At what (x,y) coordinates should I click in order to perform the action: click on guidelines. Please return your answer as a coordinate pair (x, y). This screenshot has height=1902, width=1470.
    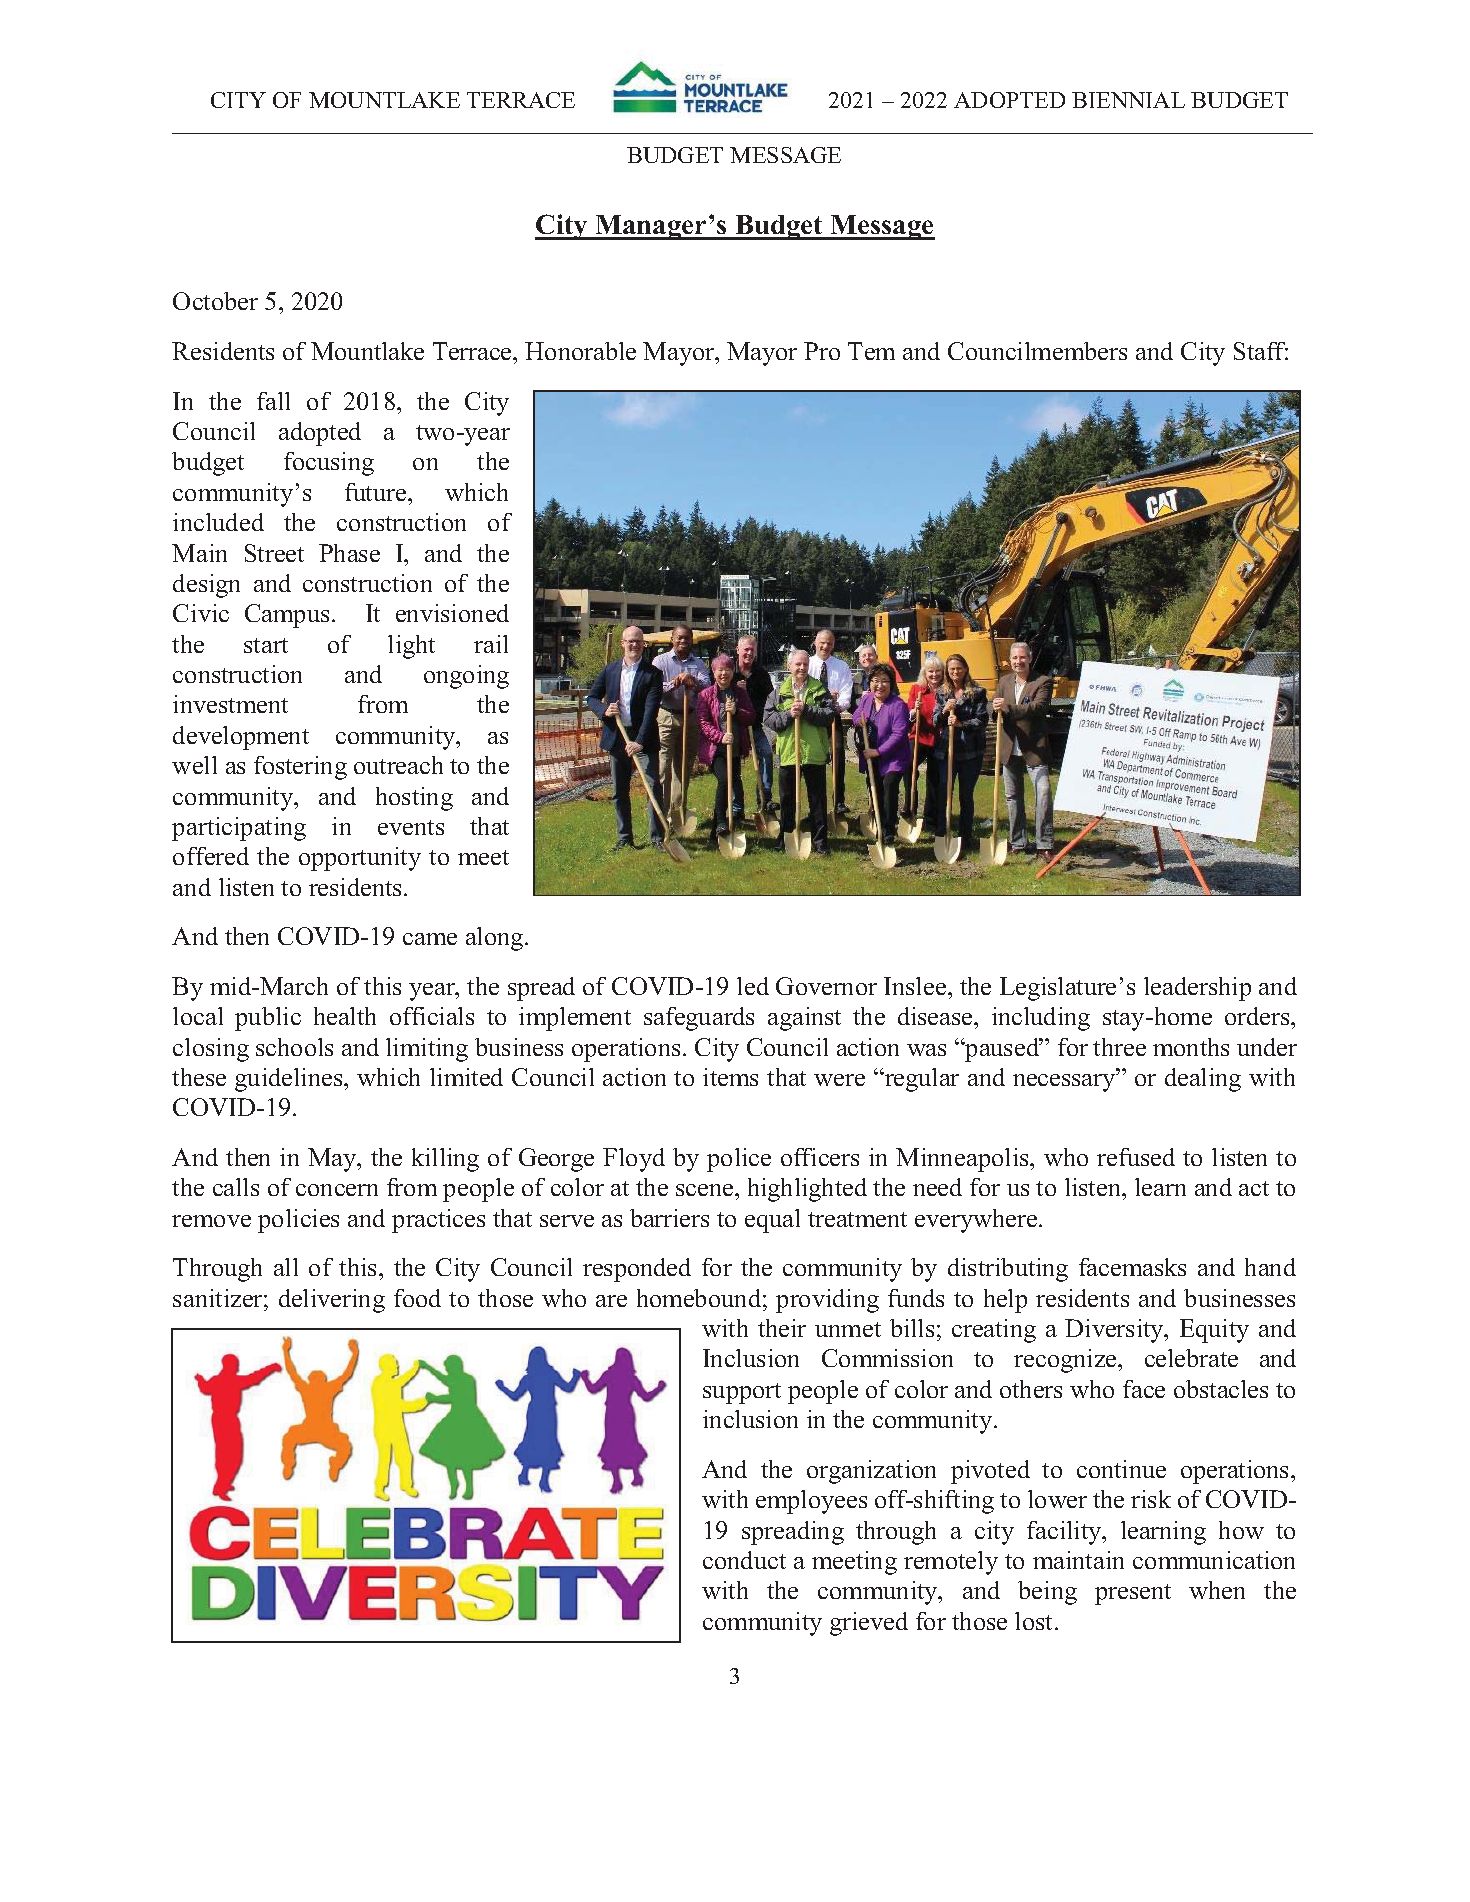
    Looking at the image, I should click on (290, 1080).
